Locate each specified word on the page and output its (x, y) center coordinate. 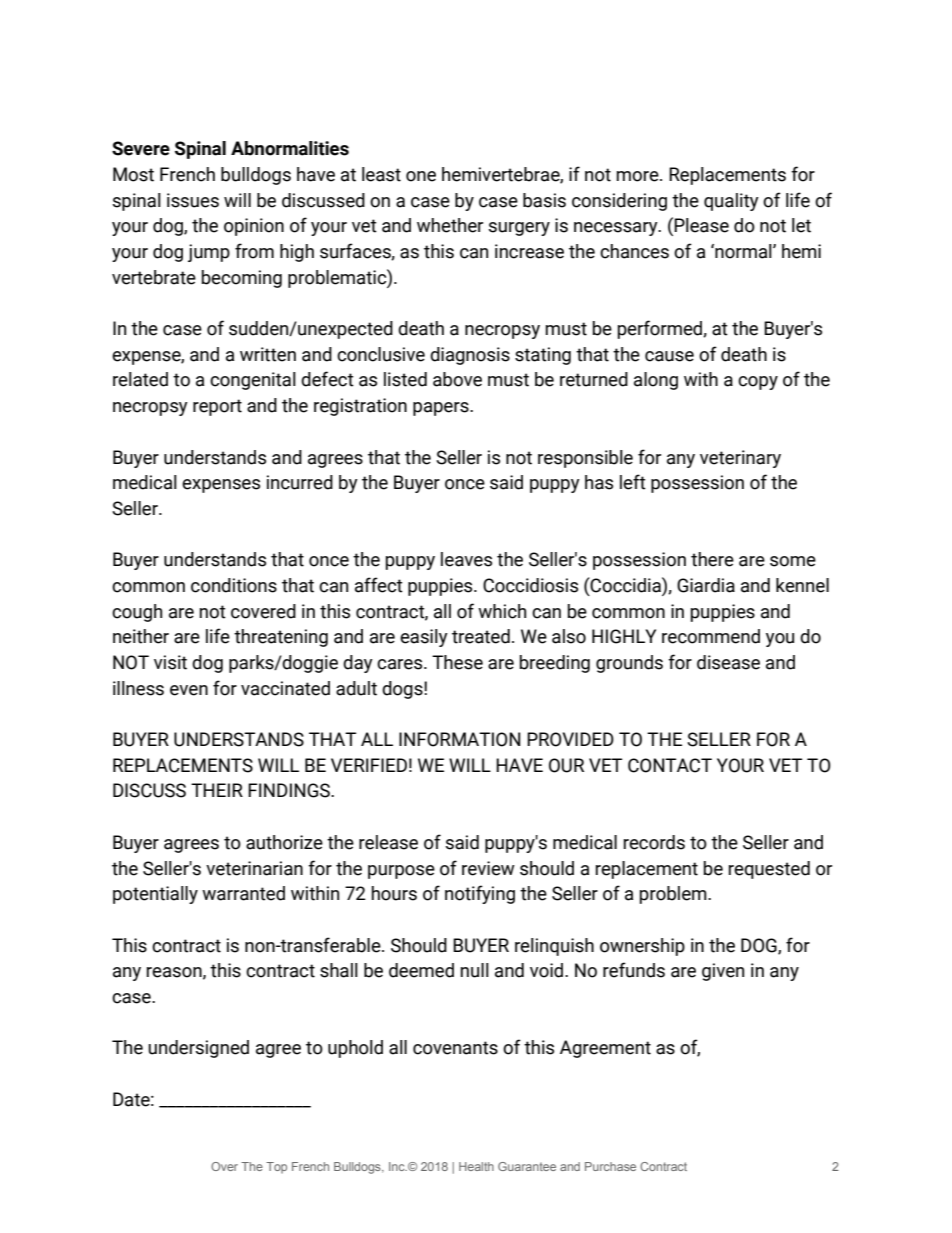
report (217, 407)
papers (442, 409)
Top (276, 1168)
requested (769, 870)
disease (728, 662)
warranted (243, 893)
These (457, 662)
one (421, 176)
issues (193, 200)
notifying (480, 894)
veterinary (740, 459)
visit (170, 662)
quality (731, 202)
